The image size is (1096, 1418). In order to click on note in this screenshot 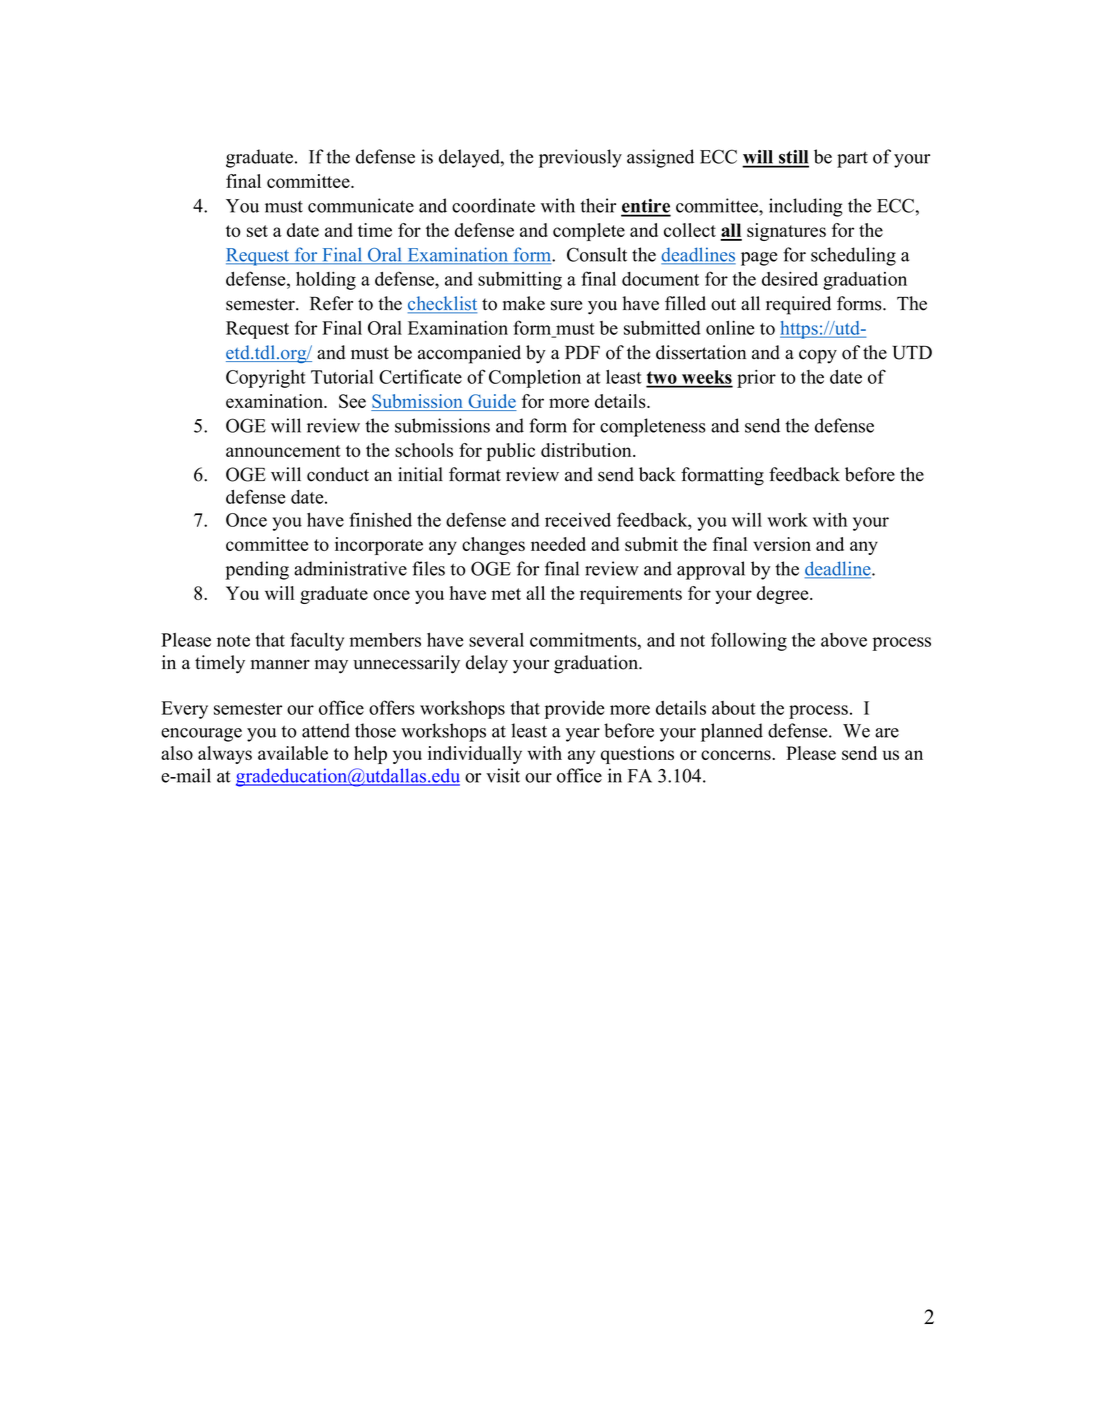, I will do `click(233, 641)`.
